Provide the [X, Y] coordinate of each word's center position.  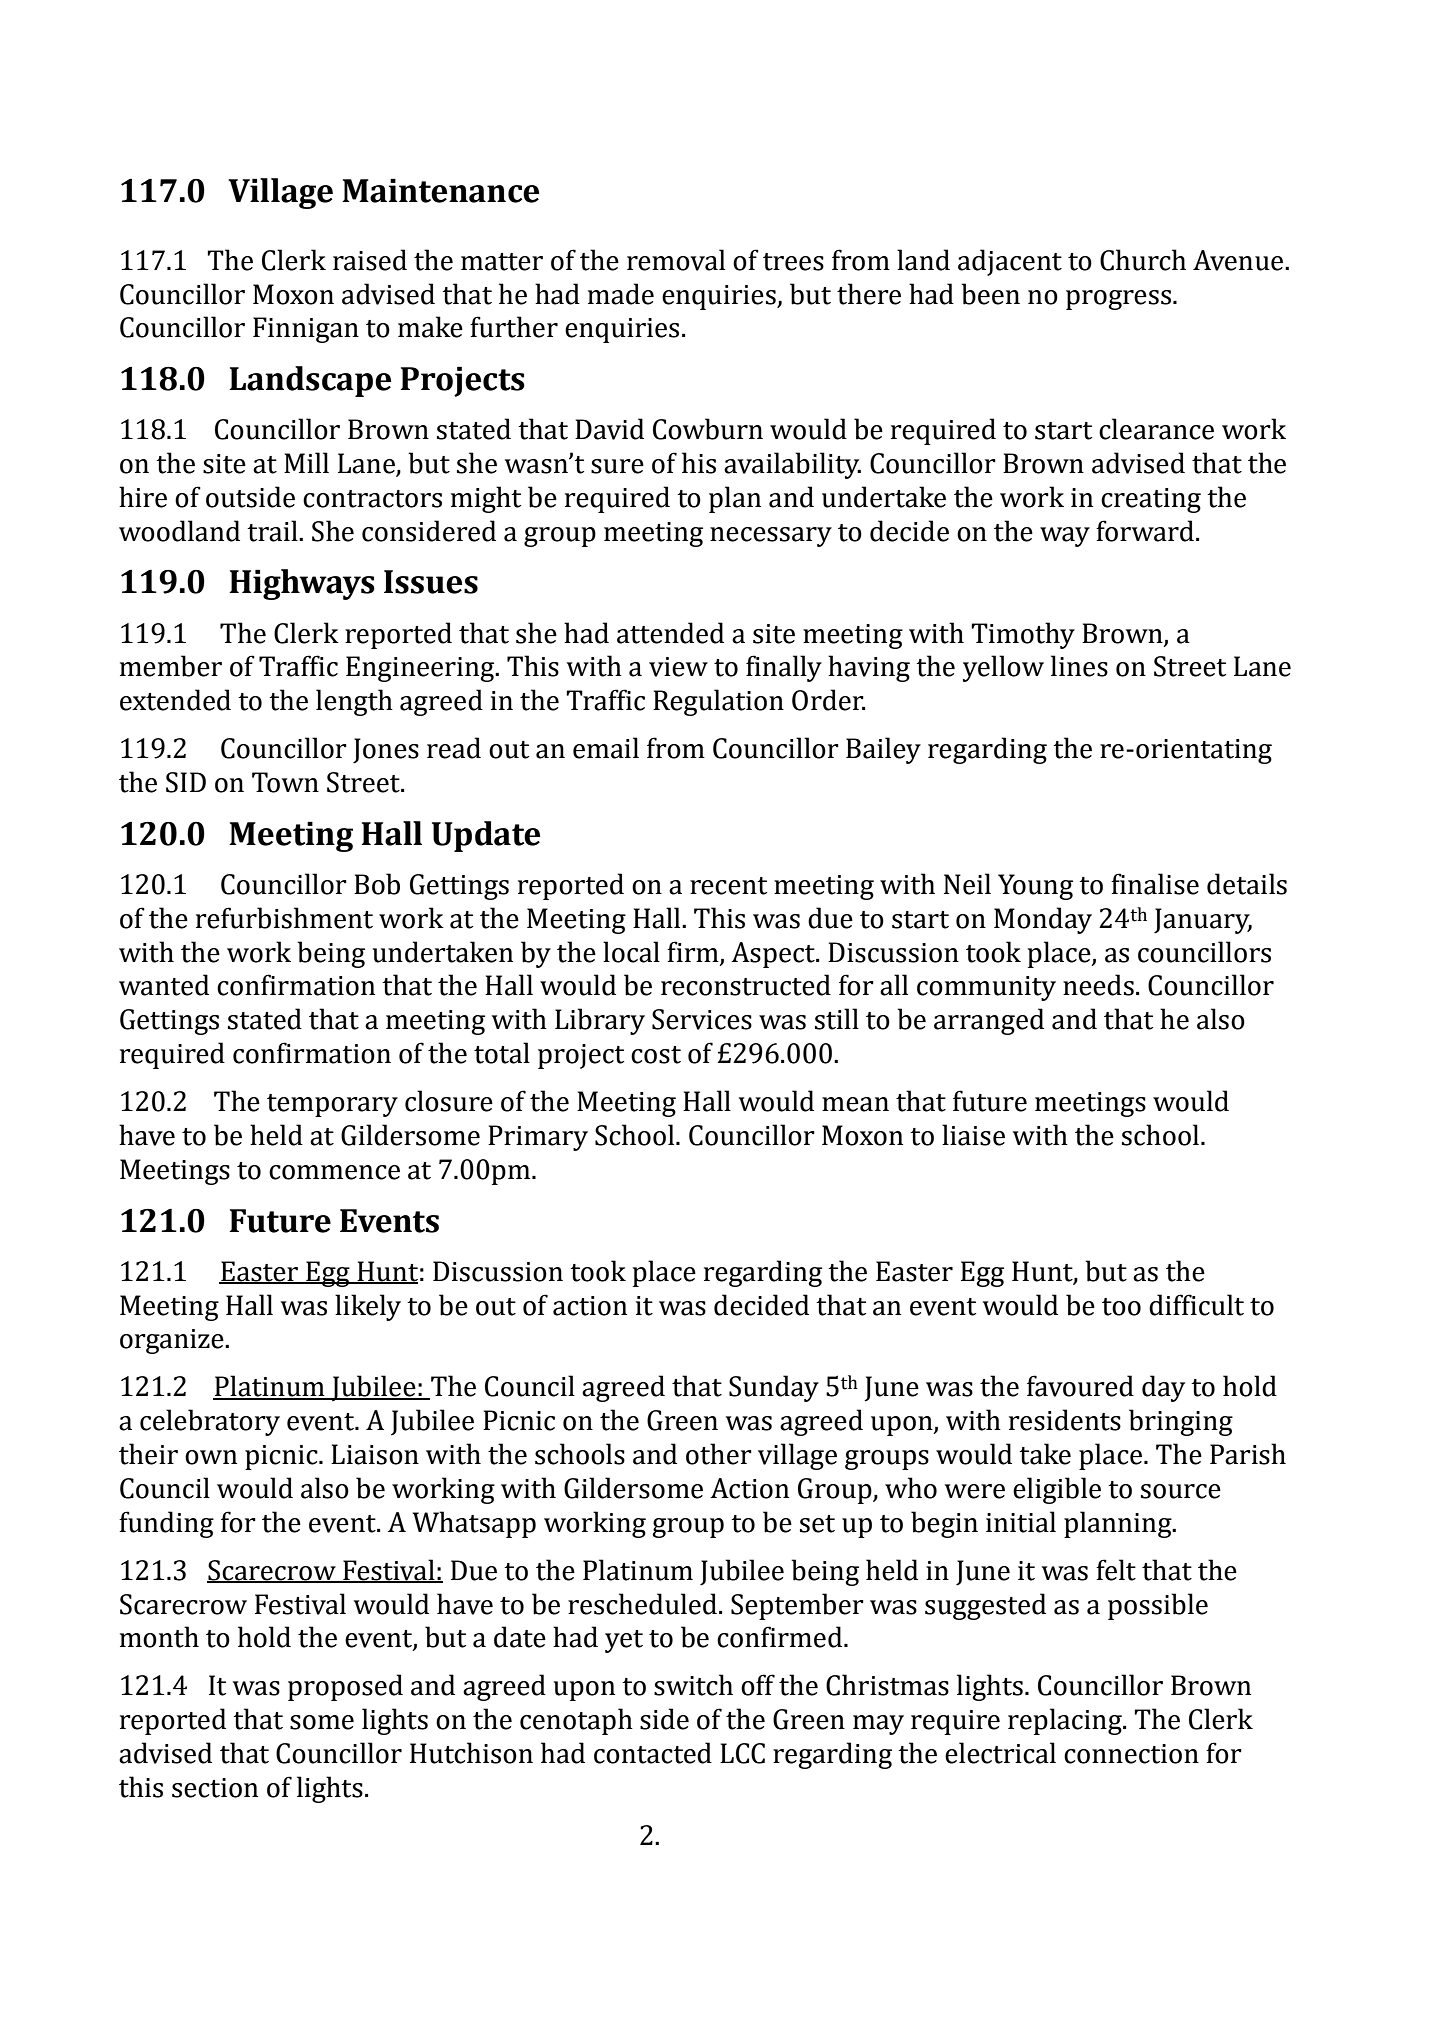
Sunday [774, 1388]
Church [1143, 260]
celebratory [210, 1422]
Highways [302, 584]
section [215, 1788]
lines [1079, 666]
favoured [1080, 1386]
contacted [653, 1753]
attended [670, 633]
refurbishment [284, 918]
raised [370, 260]
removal [676, 260]
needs [1098, 985]
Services [702, 1019]
